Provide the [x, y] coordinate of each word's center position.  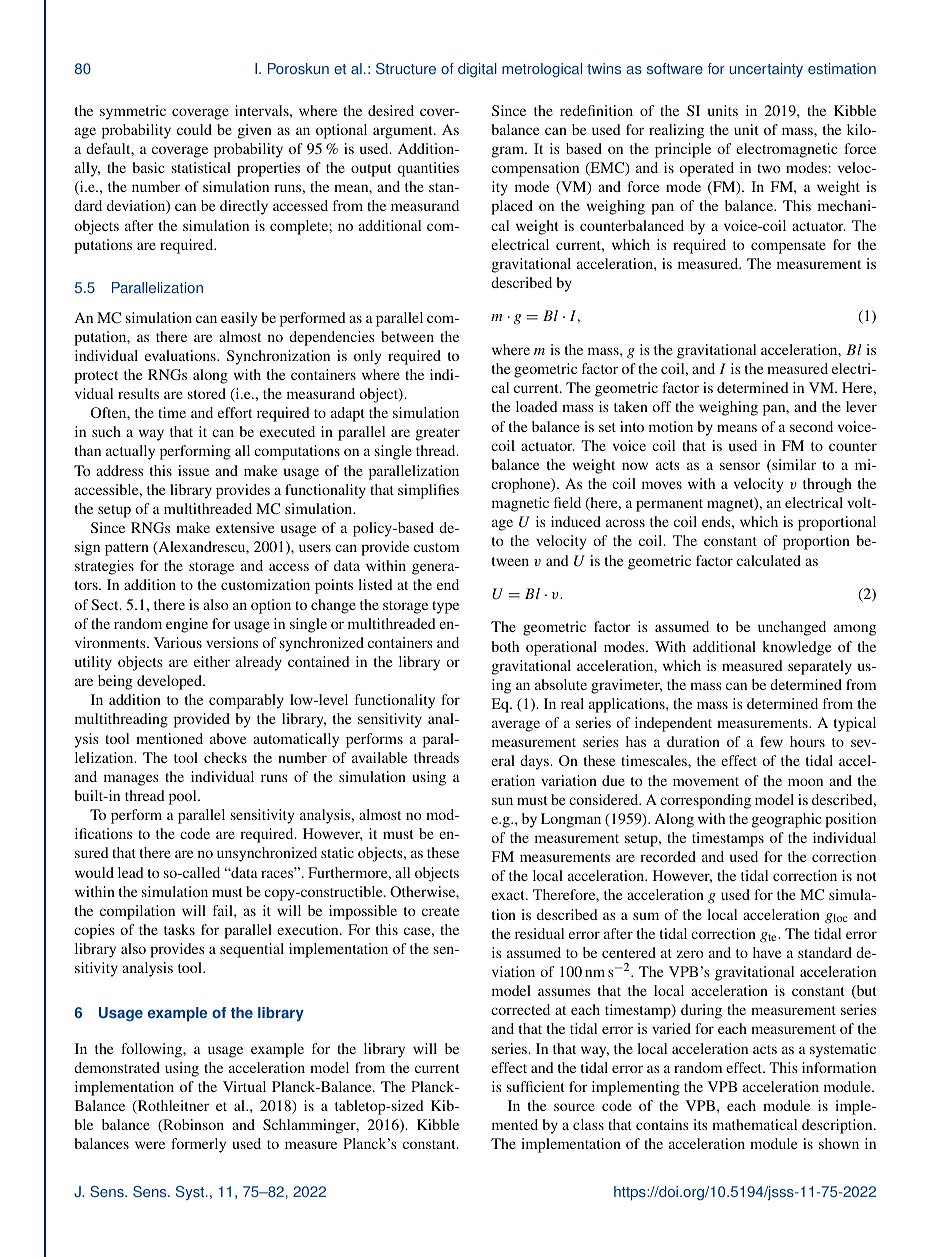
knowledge [796, 648]
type [445, 607]
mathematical [754, 1124]
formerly [198, 1145]
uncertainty [766, 70]
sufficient [536, 1086]
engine [187, 625]
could [194, 129]
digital [477, 70]
